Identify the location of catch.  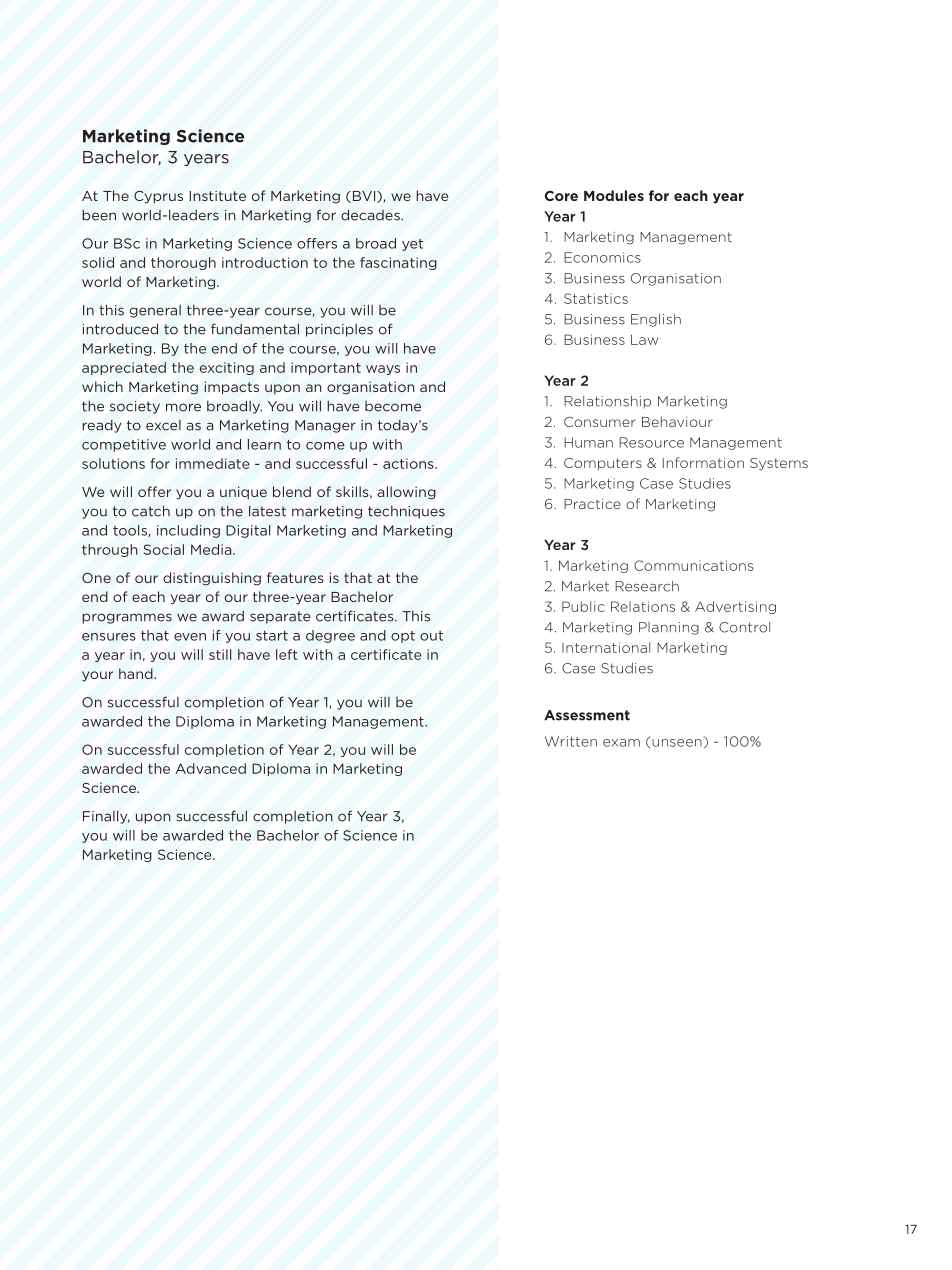
(151, 511).
